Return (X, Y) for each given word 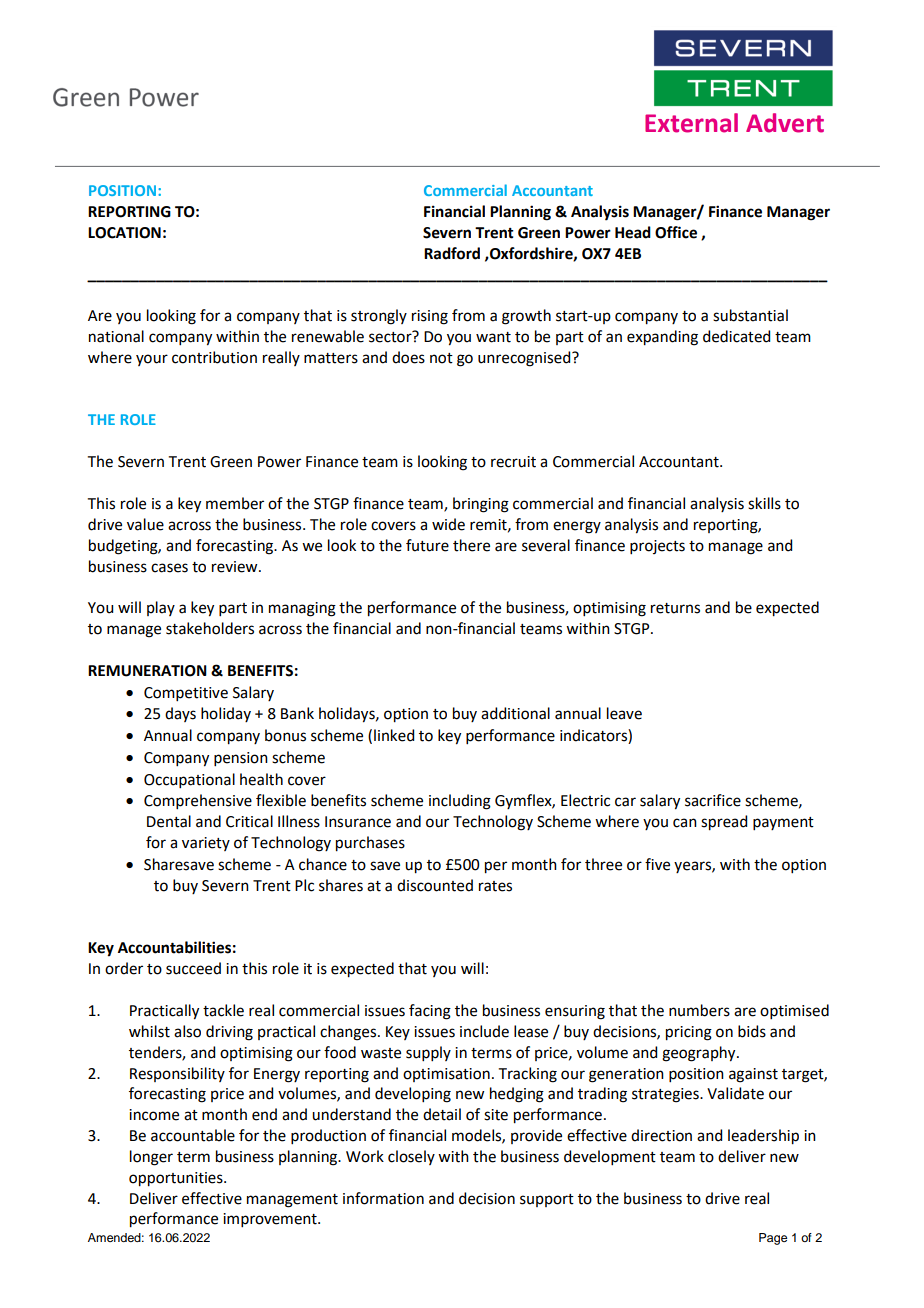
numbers (699, 1010)
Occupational (189, 780)
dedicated (736, 336)
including (460, 802)
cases (169, 568)
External (691, 123)
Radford (452, 253)
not (441, 358)
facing (430, 1012)
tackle (223, 1010)
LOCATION (124, 233)
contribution (214, 357)
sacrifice (713, 800)
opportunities (177, 1179)
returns (675, 608)
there (471, 545)
